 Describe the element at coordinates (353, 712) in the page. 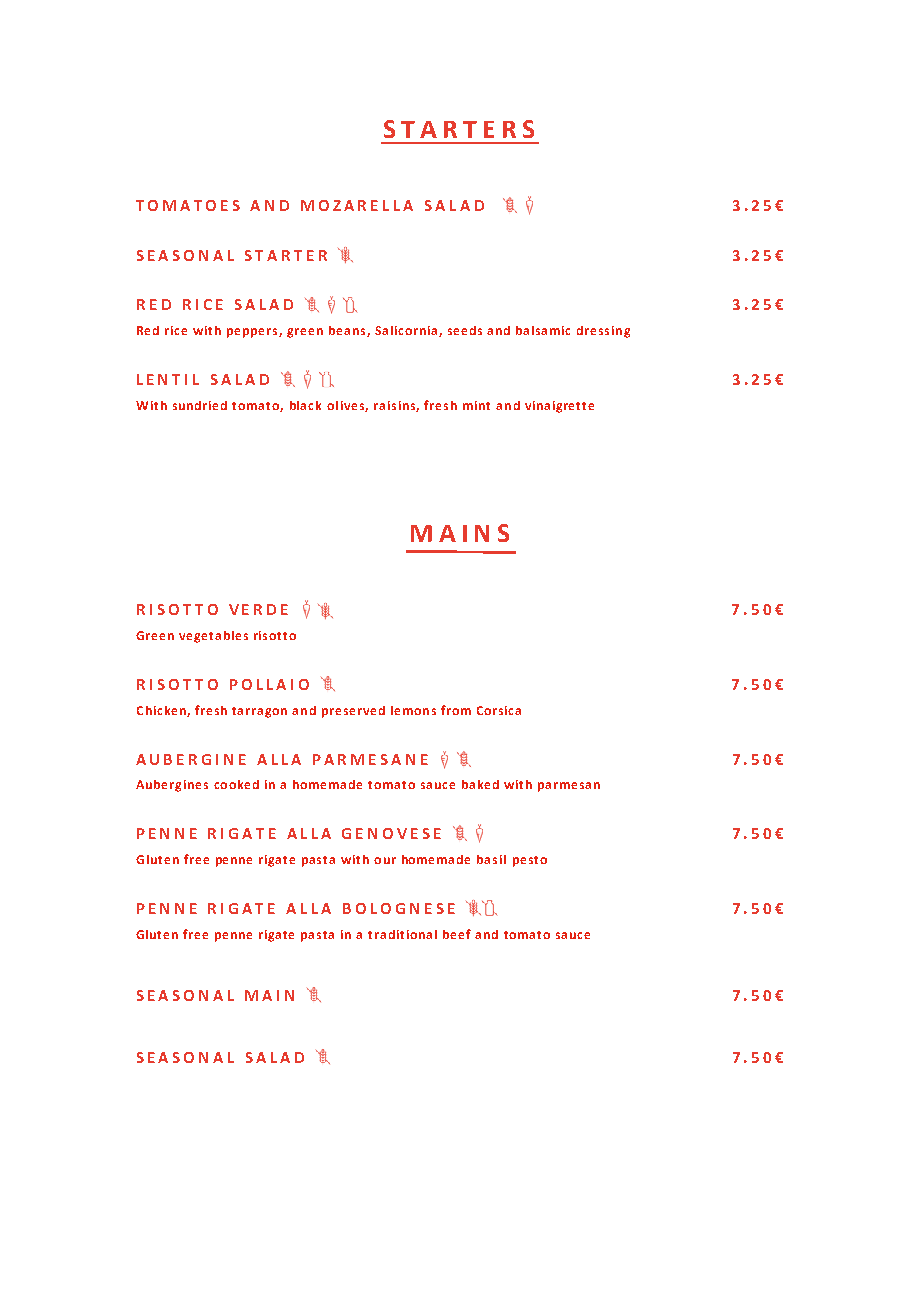

I see `preserved` at that location.
